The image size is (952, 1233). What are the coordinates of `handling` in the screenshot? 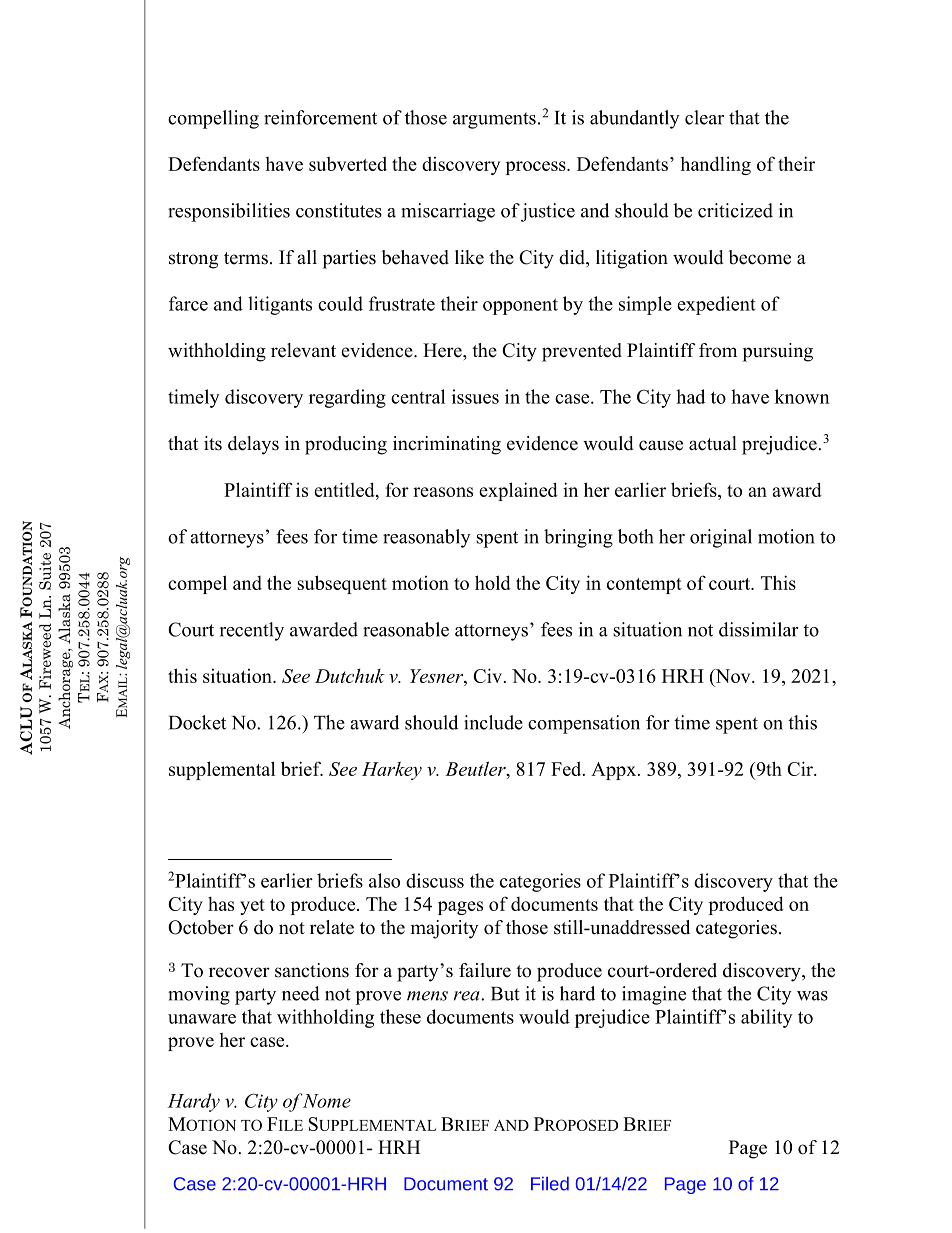 It's located at (715, 165).
